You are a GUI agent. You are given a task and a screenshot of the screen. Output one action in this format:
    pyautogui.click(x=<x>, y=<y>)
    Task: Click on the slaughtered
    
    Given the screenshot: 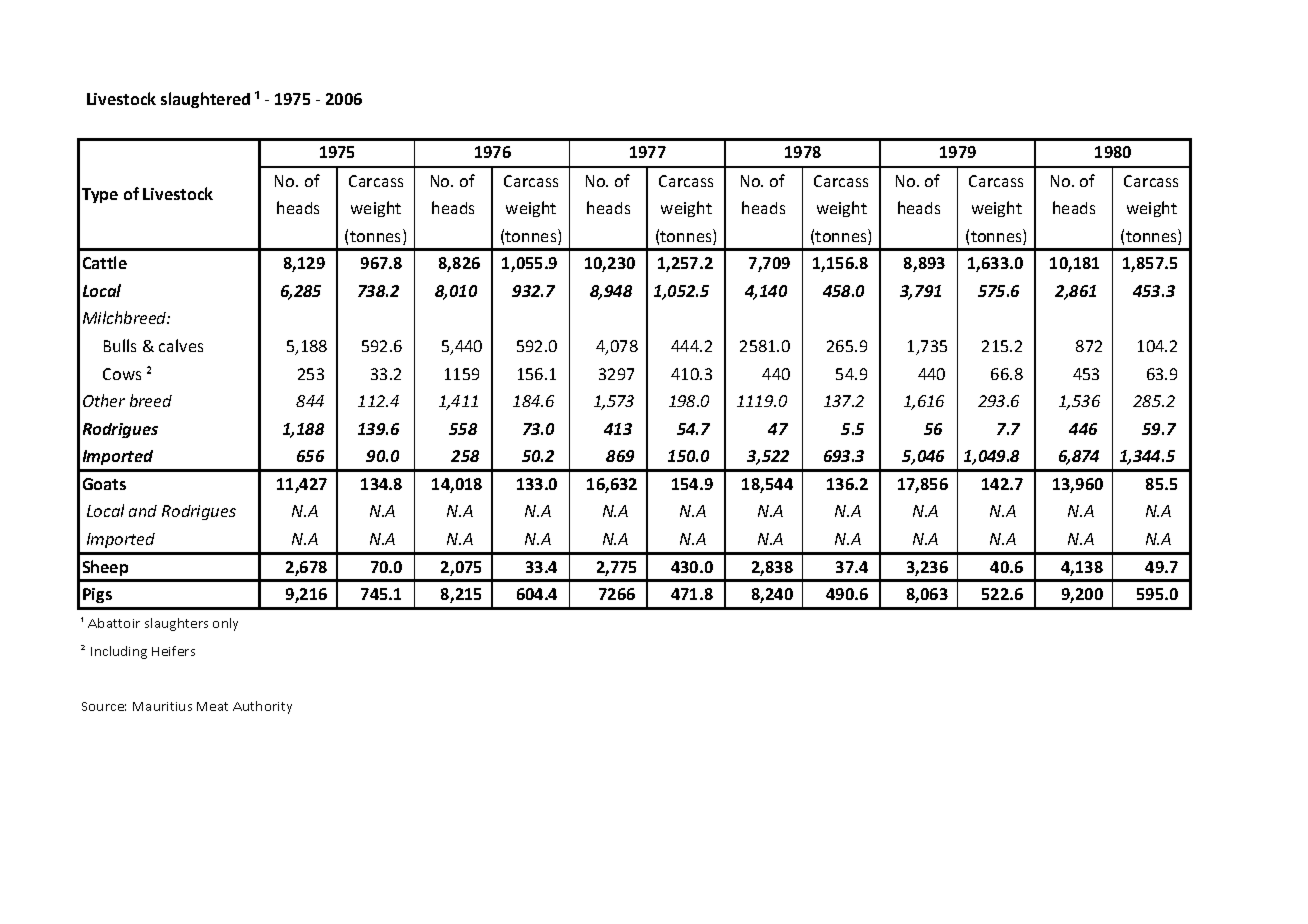 What is the action you would take?
    pyautogui.click(x=205, y=100)
